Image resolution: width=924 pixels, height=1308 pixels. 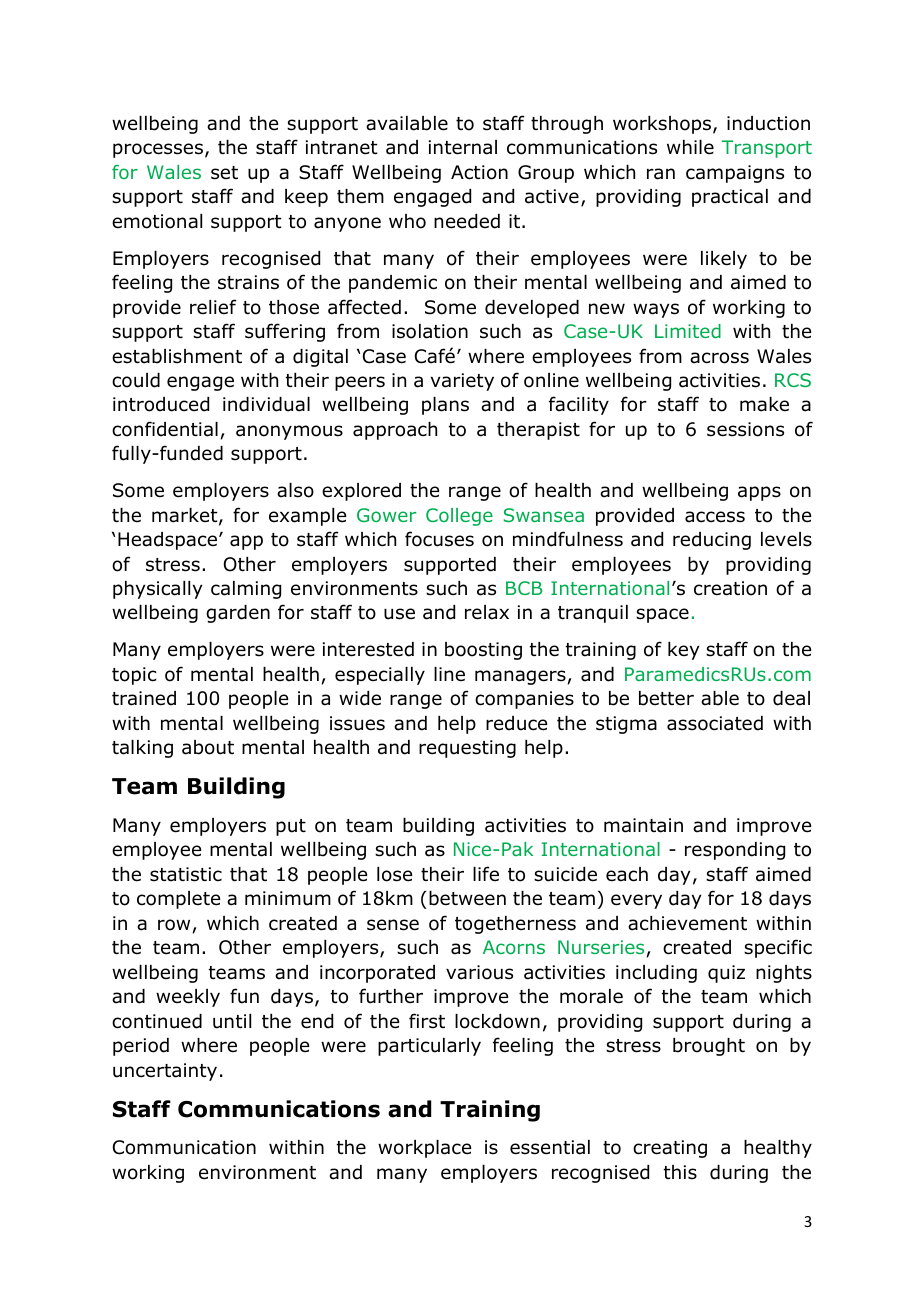 What do you see at coordinates (670, 1149) in the screenshot?
I see `creating` at bounding box center [670, 1149].
